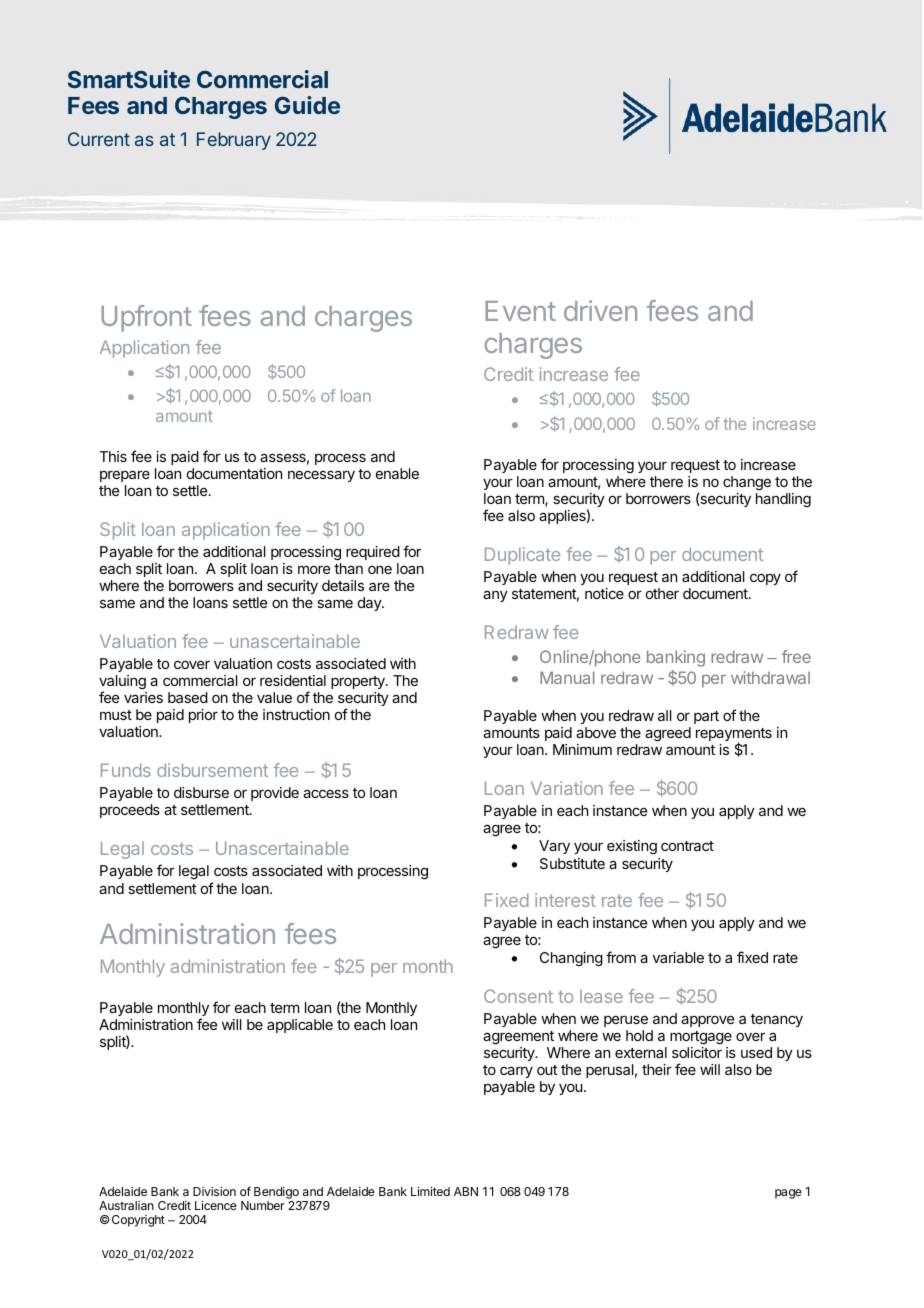 The height and width of the screenshot is (1308, 924). I want to click on other, so click(662, 593).
